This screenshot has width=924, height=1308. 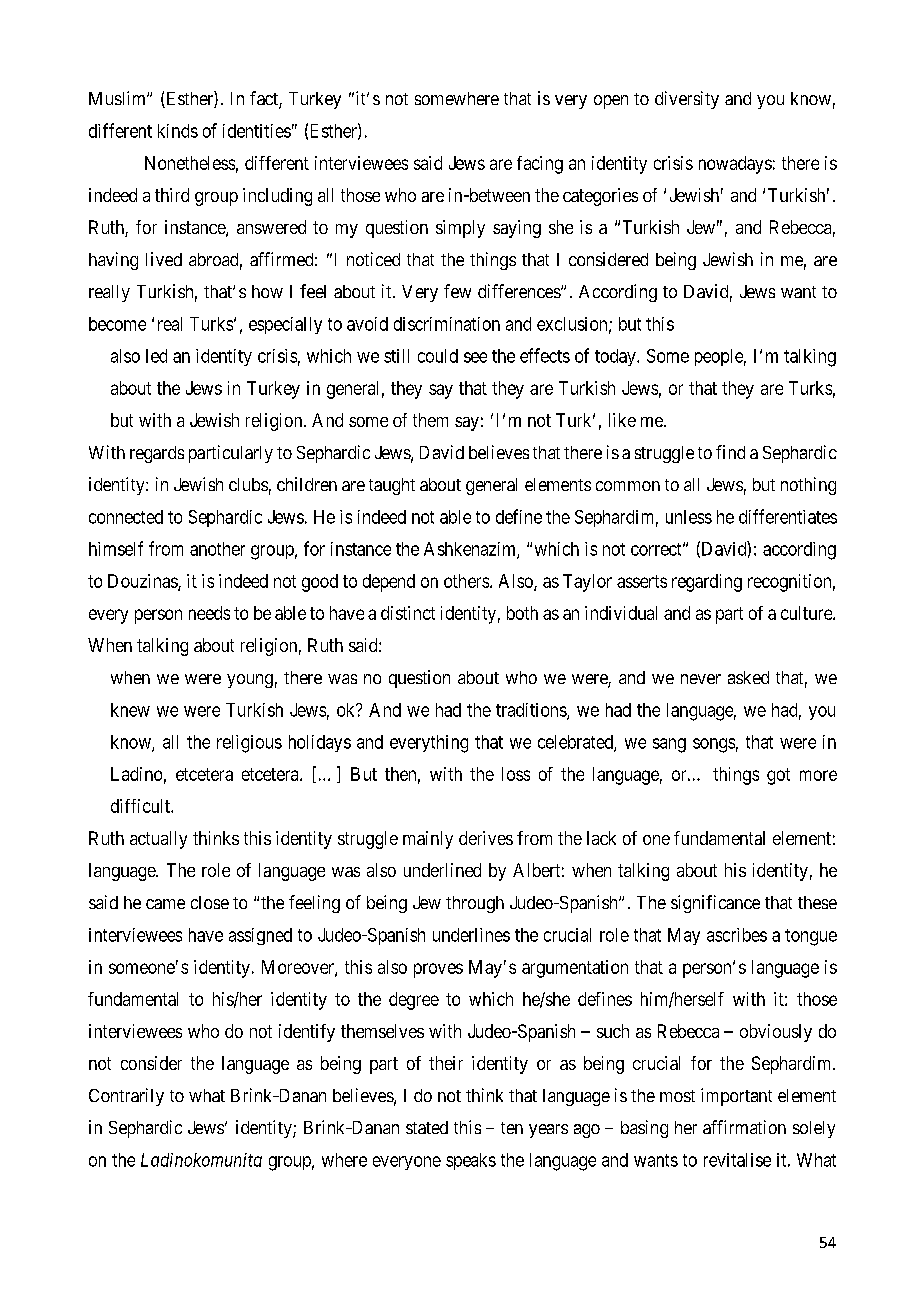 What do you see at coordinates (126, 1097) in the screenshot?
I see `Contrarily` at bounding box center [126, 1097].
